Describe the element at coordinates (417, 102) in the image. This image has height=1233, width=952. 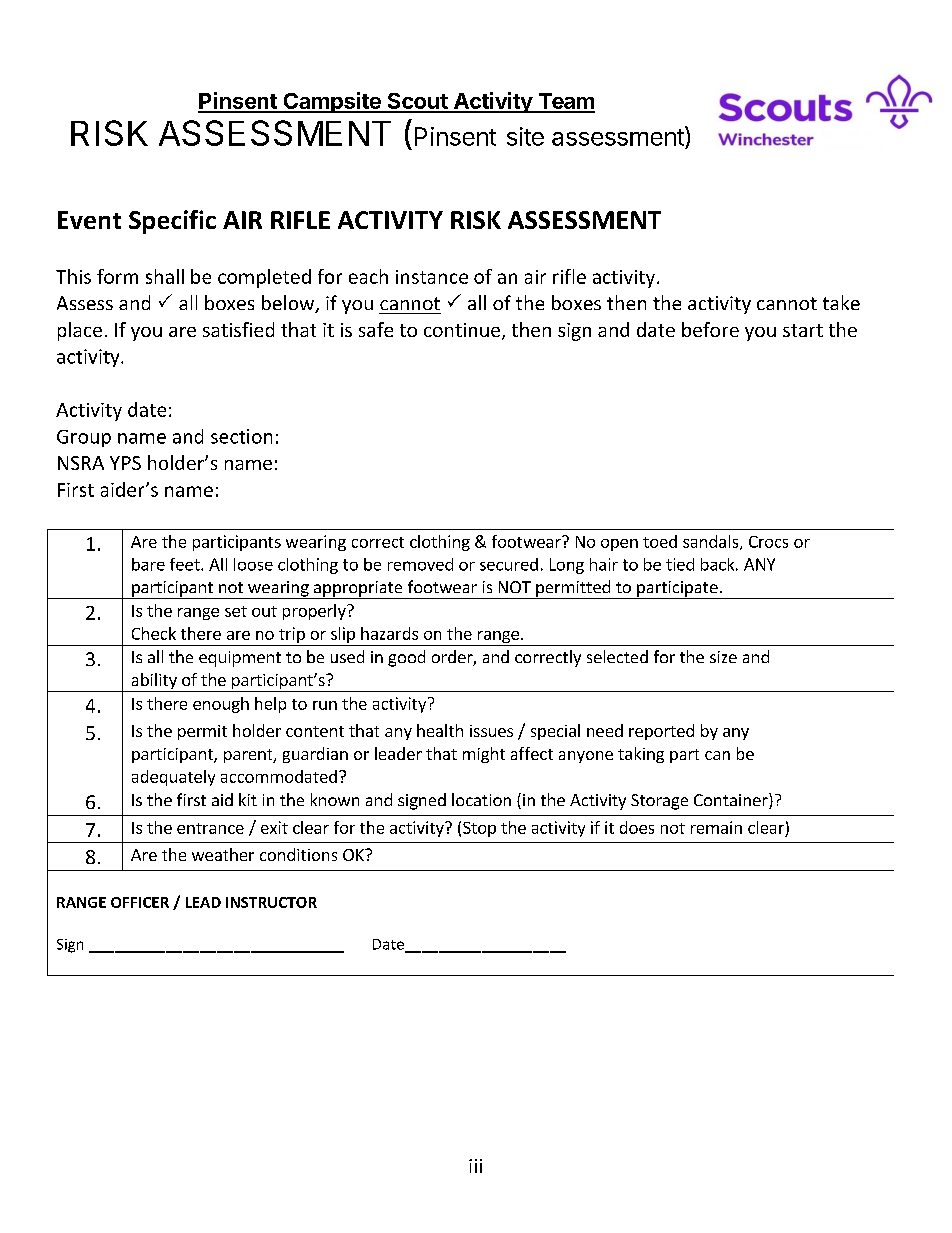
I see `Scout` at that location.
